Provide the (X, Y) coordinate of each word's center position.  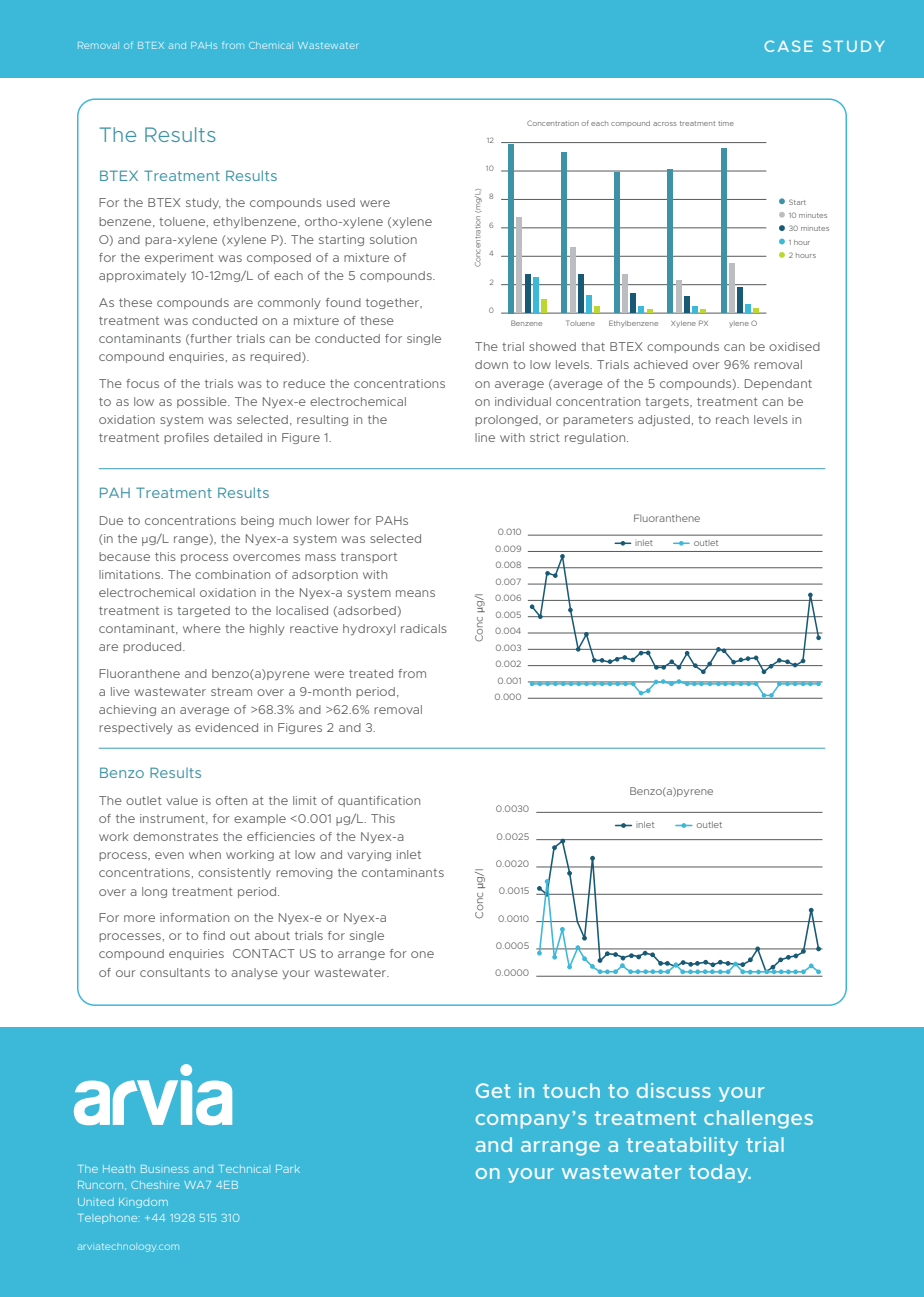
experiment (179, 258)
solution (393, 239)
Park (288, 1169)
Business (165, 1169)
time (726, 123)
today (720, 1173)
